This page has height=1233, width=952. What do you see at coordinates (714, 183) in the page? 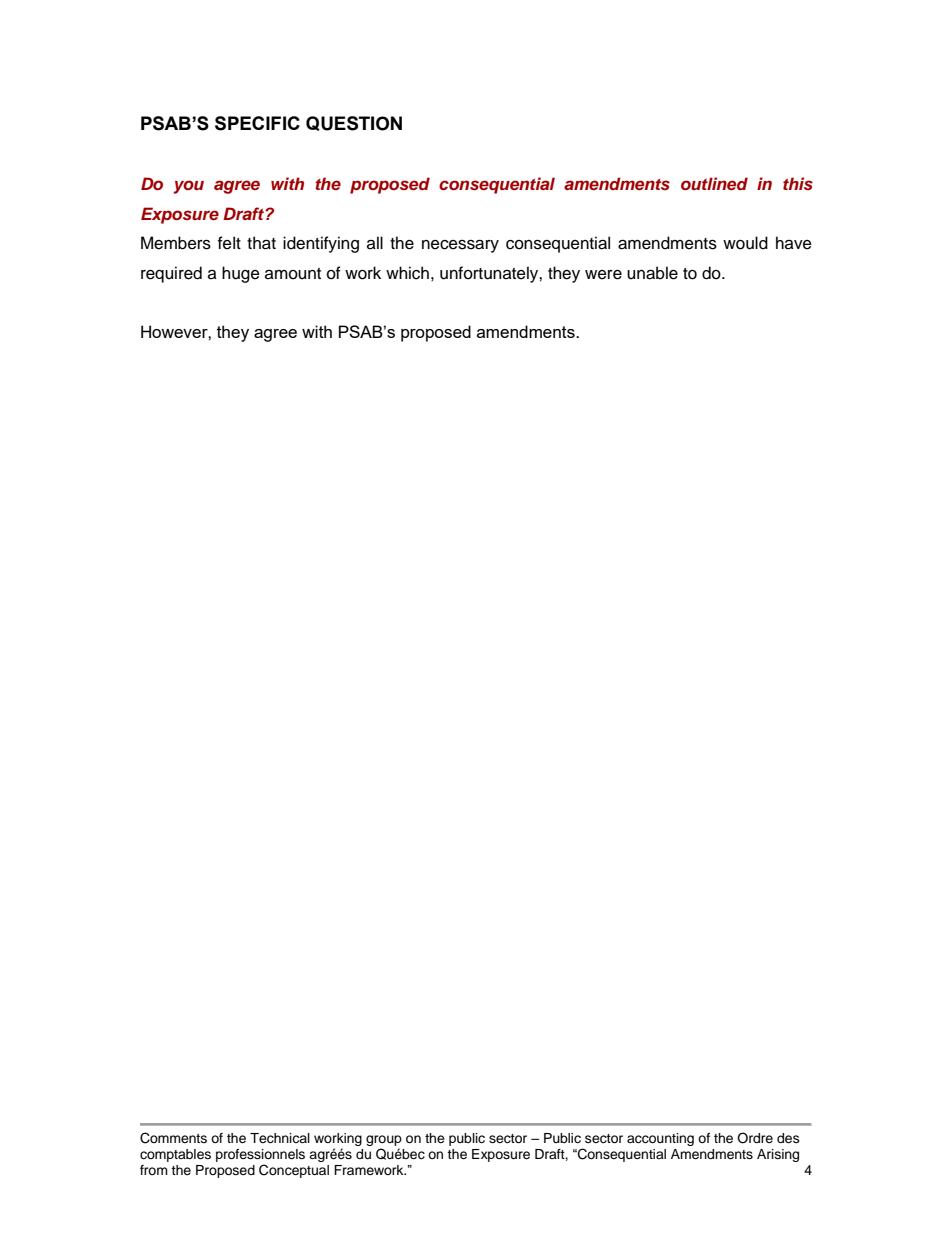
I see `outlined` at bounding box center [714, 183].
